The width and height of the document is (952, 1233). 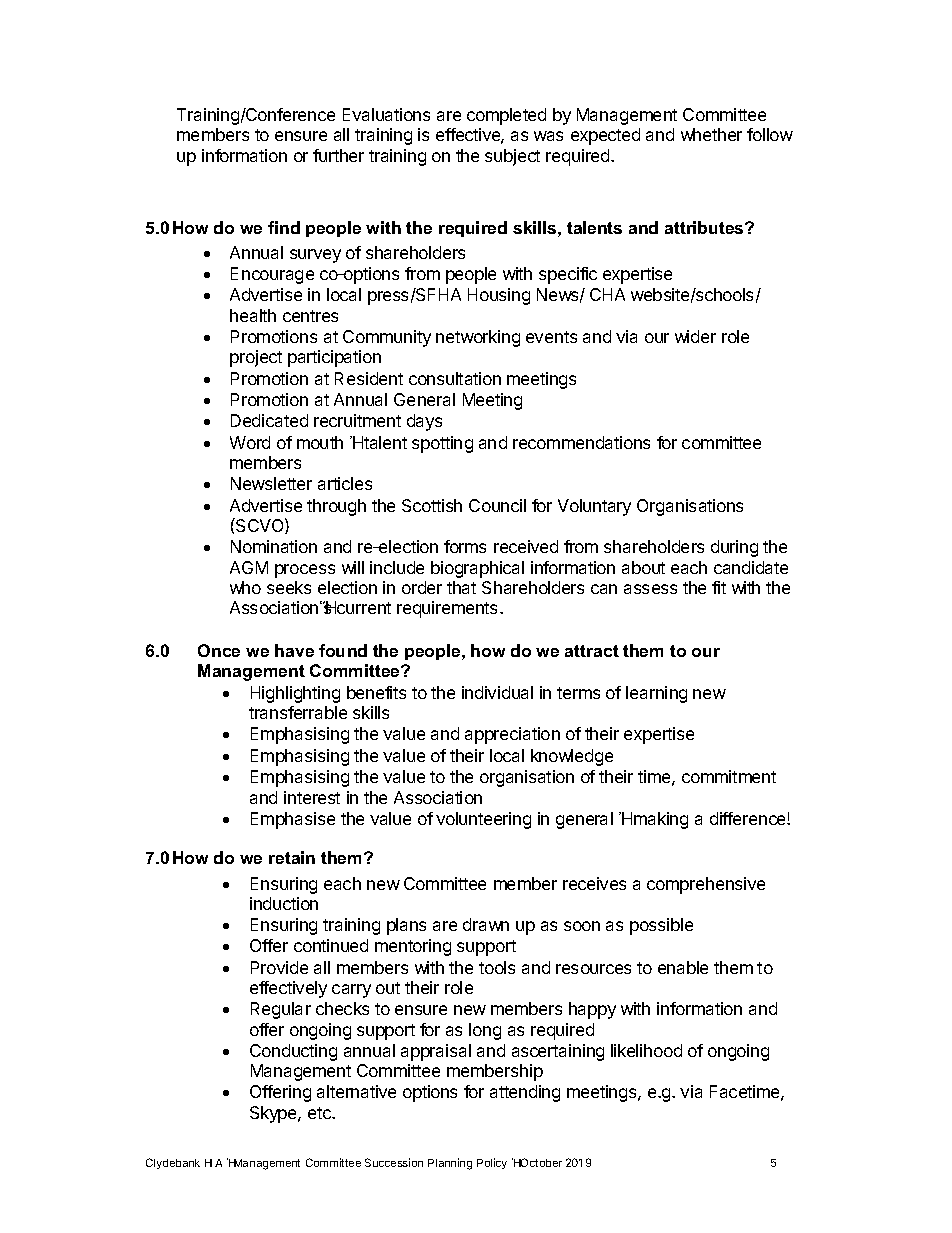 I want to click on subject, so click(x=512, y=157).
